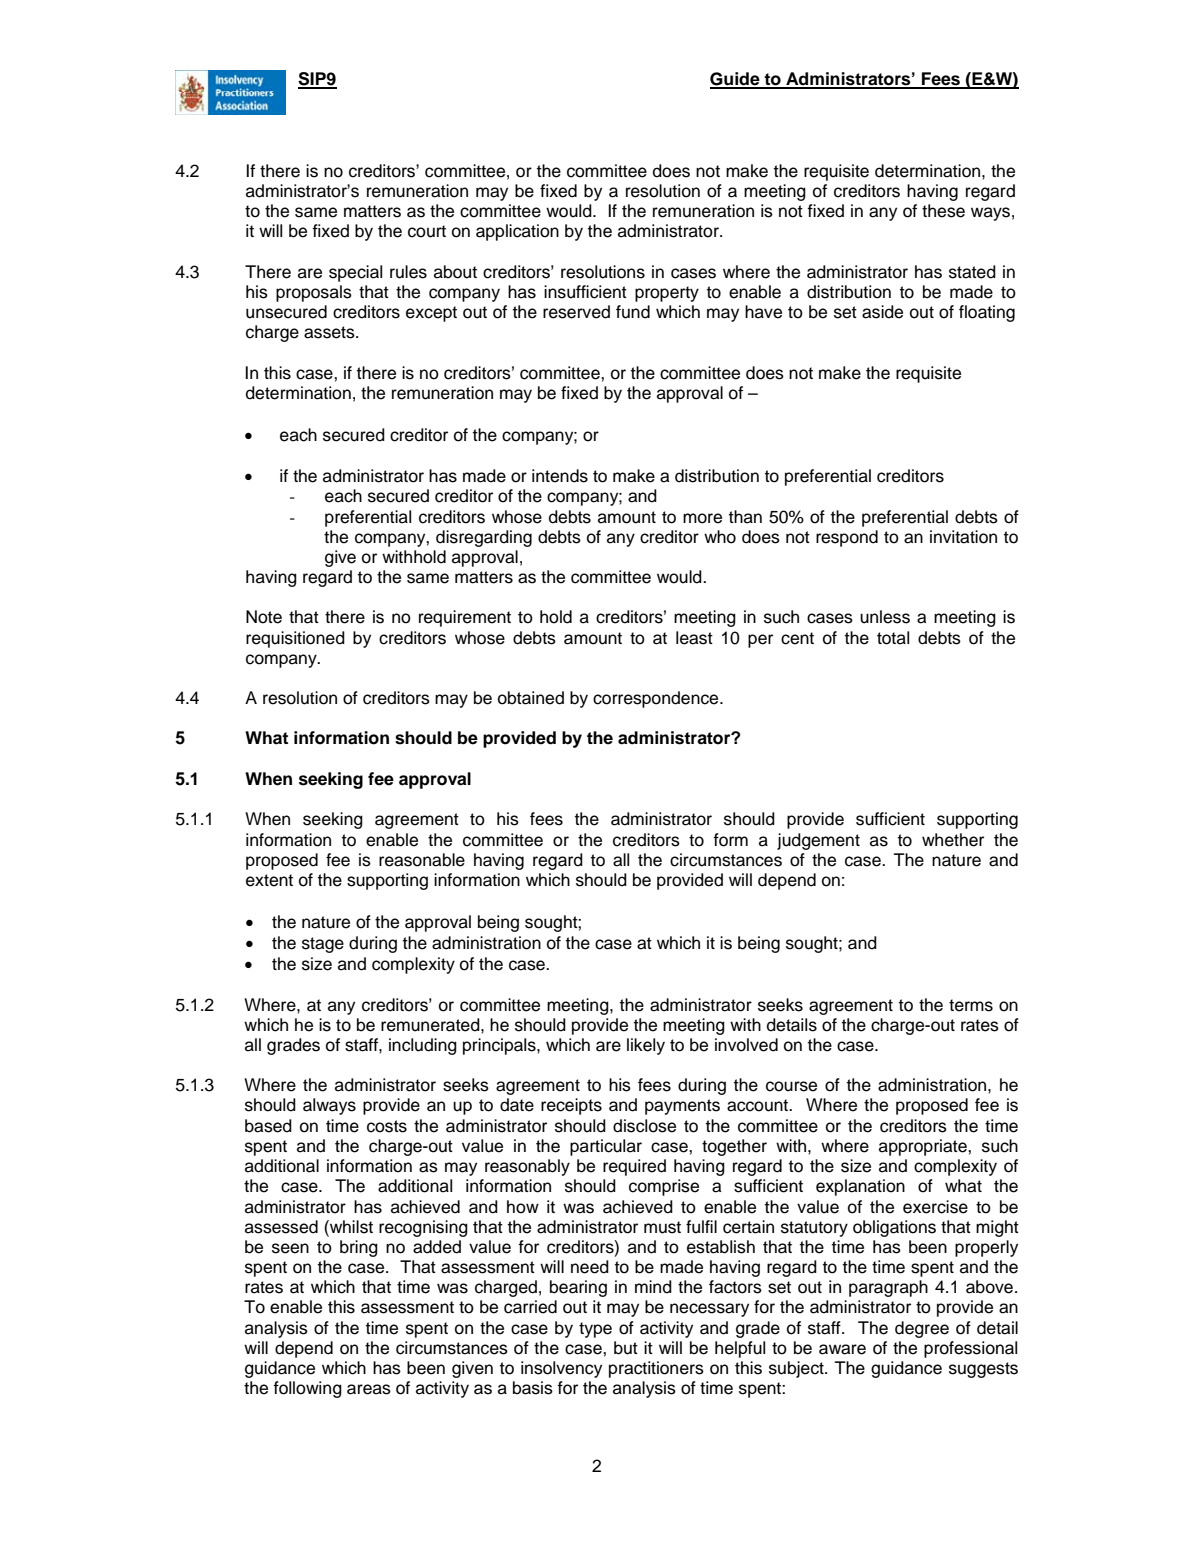 Image resolution: width=1194 pixels, height=1545 pixels. What do you see at coordinates (369, 1389) in the screenshot?
I see `areas` at bounding box center [369, 1389].
